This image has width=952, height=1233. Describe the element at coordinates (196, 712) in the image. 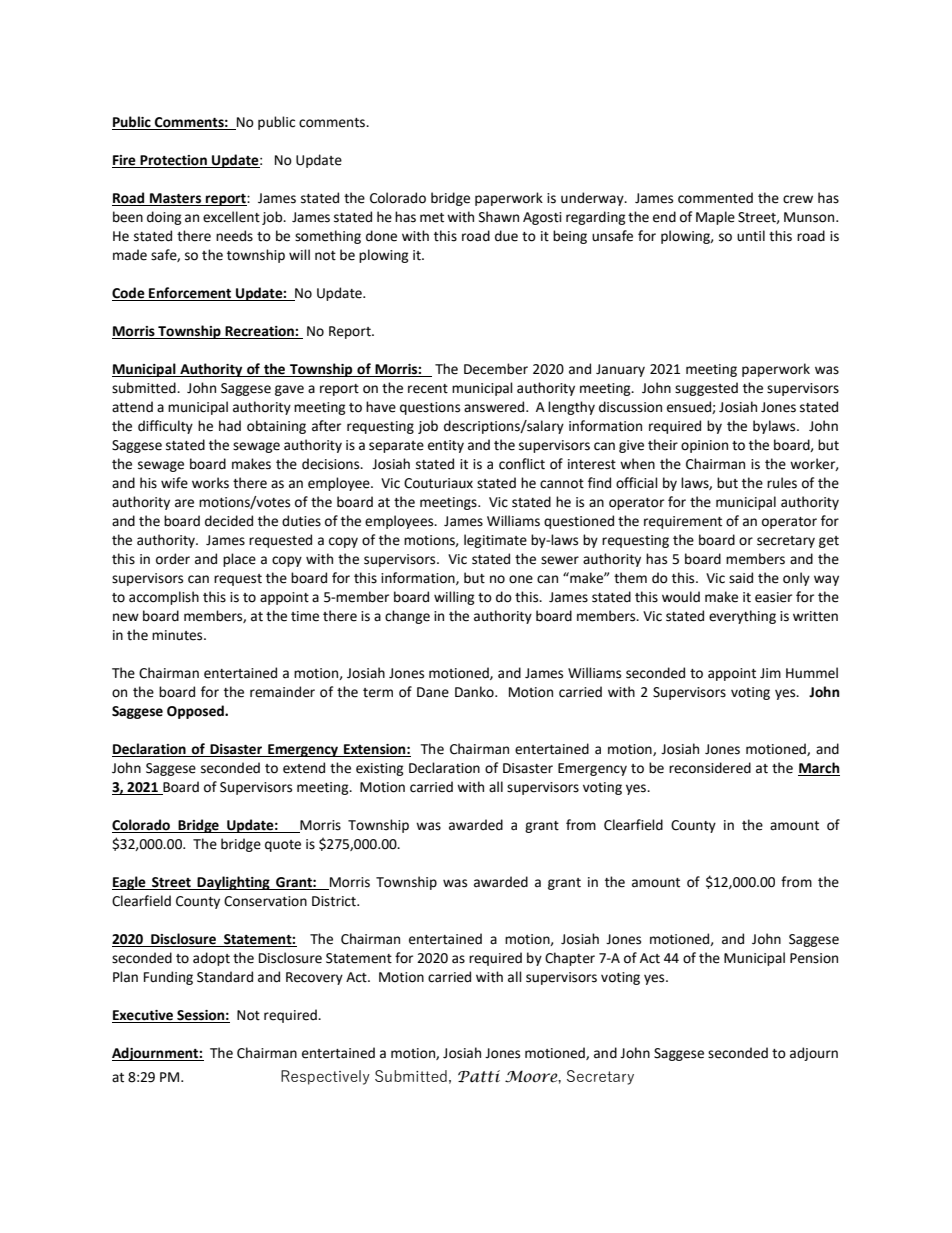

I see `Opposed` at that location.
